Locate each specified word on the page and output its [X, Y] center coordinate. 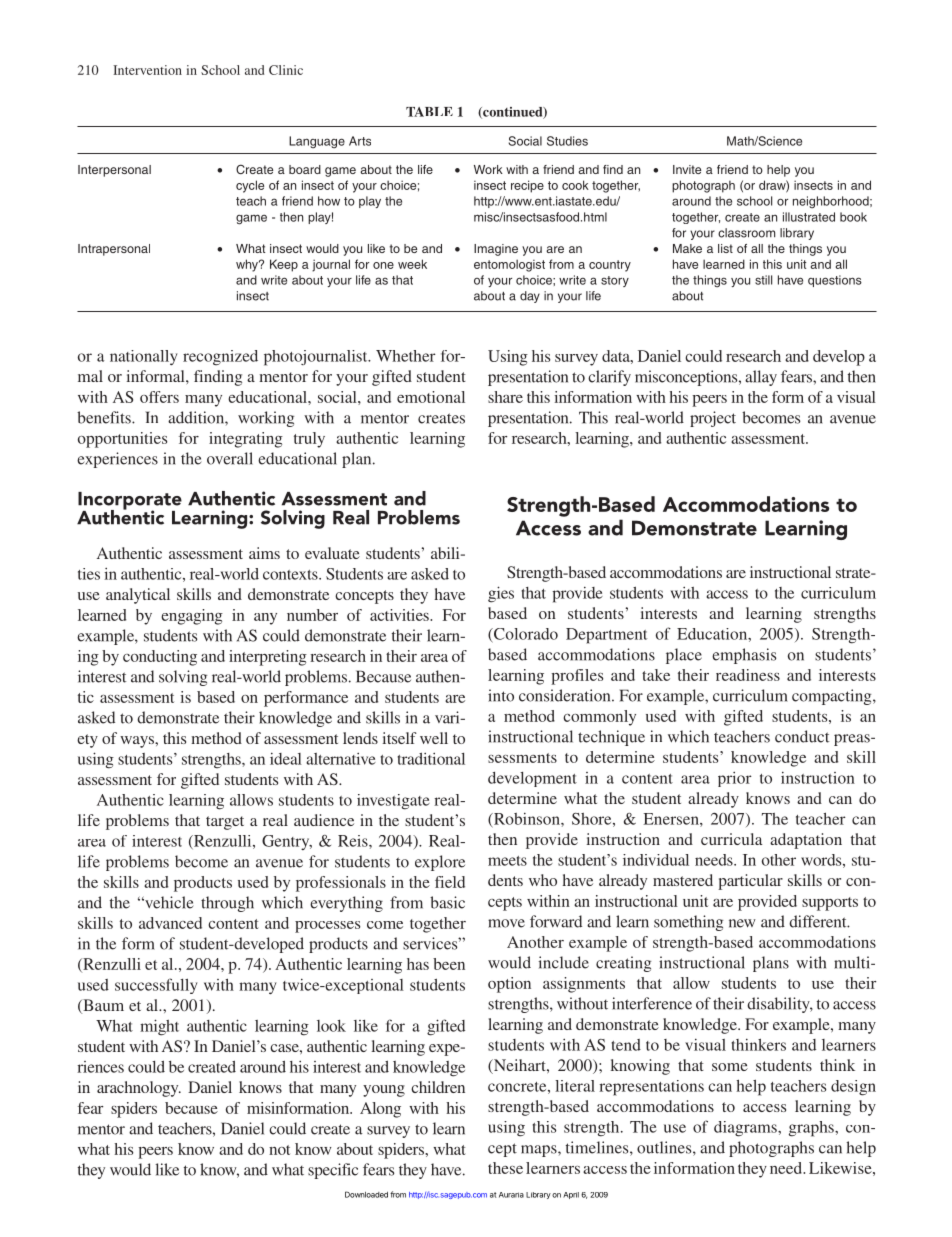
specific [333, 1171]
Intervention [147, 70]
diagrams [746, 1129]
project [713, 419]
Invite [687, 169]
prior [735, 779]
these [505, 1168]
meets [507, 861]
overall [230, 458]
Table [429, 112]
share [505, 397]
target [225, 823]
